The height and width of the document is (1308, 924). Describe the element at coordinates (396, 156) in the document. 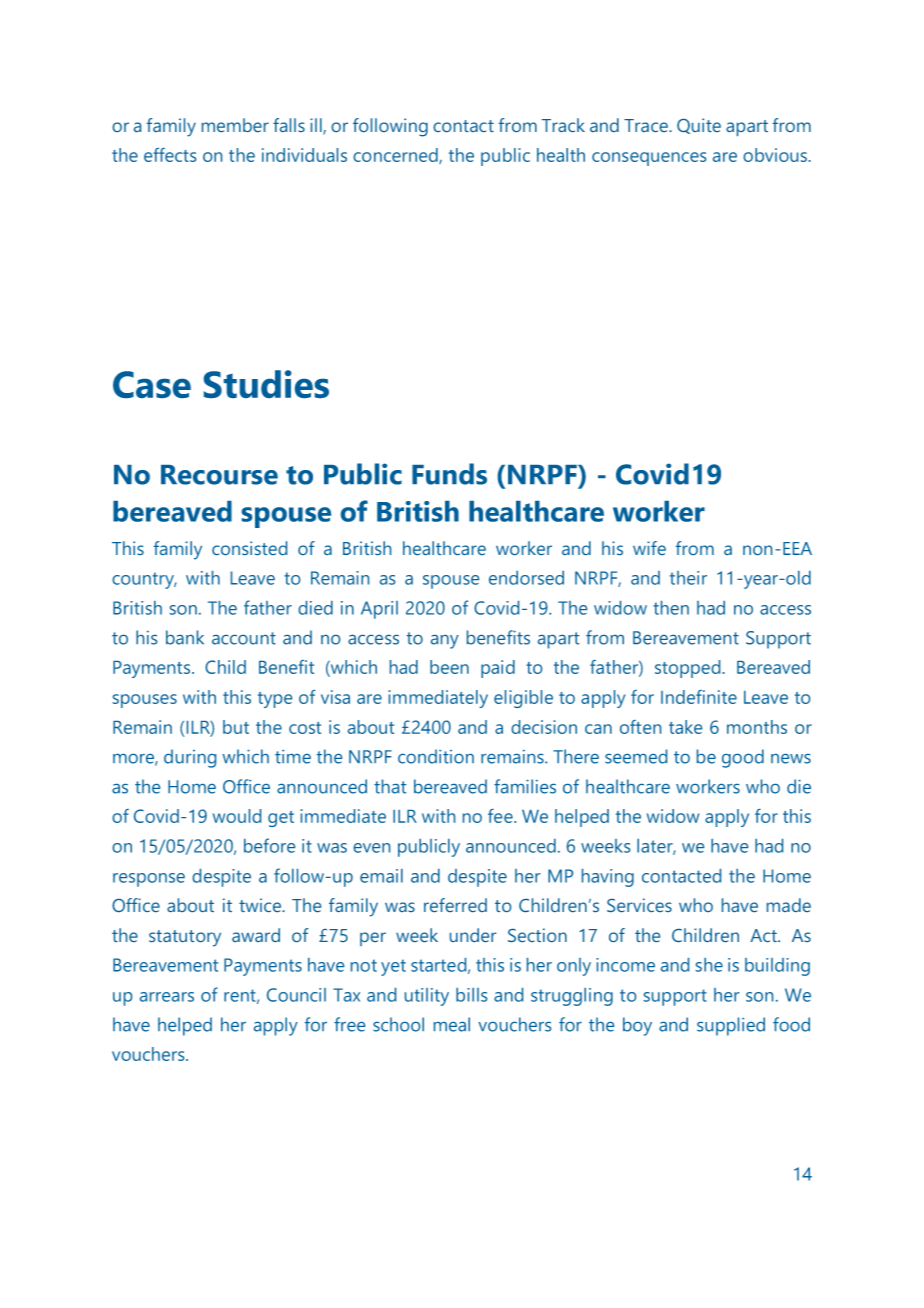

I see `concerned` at that location.
